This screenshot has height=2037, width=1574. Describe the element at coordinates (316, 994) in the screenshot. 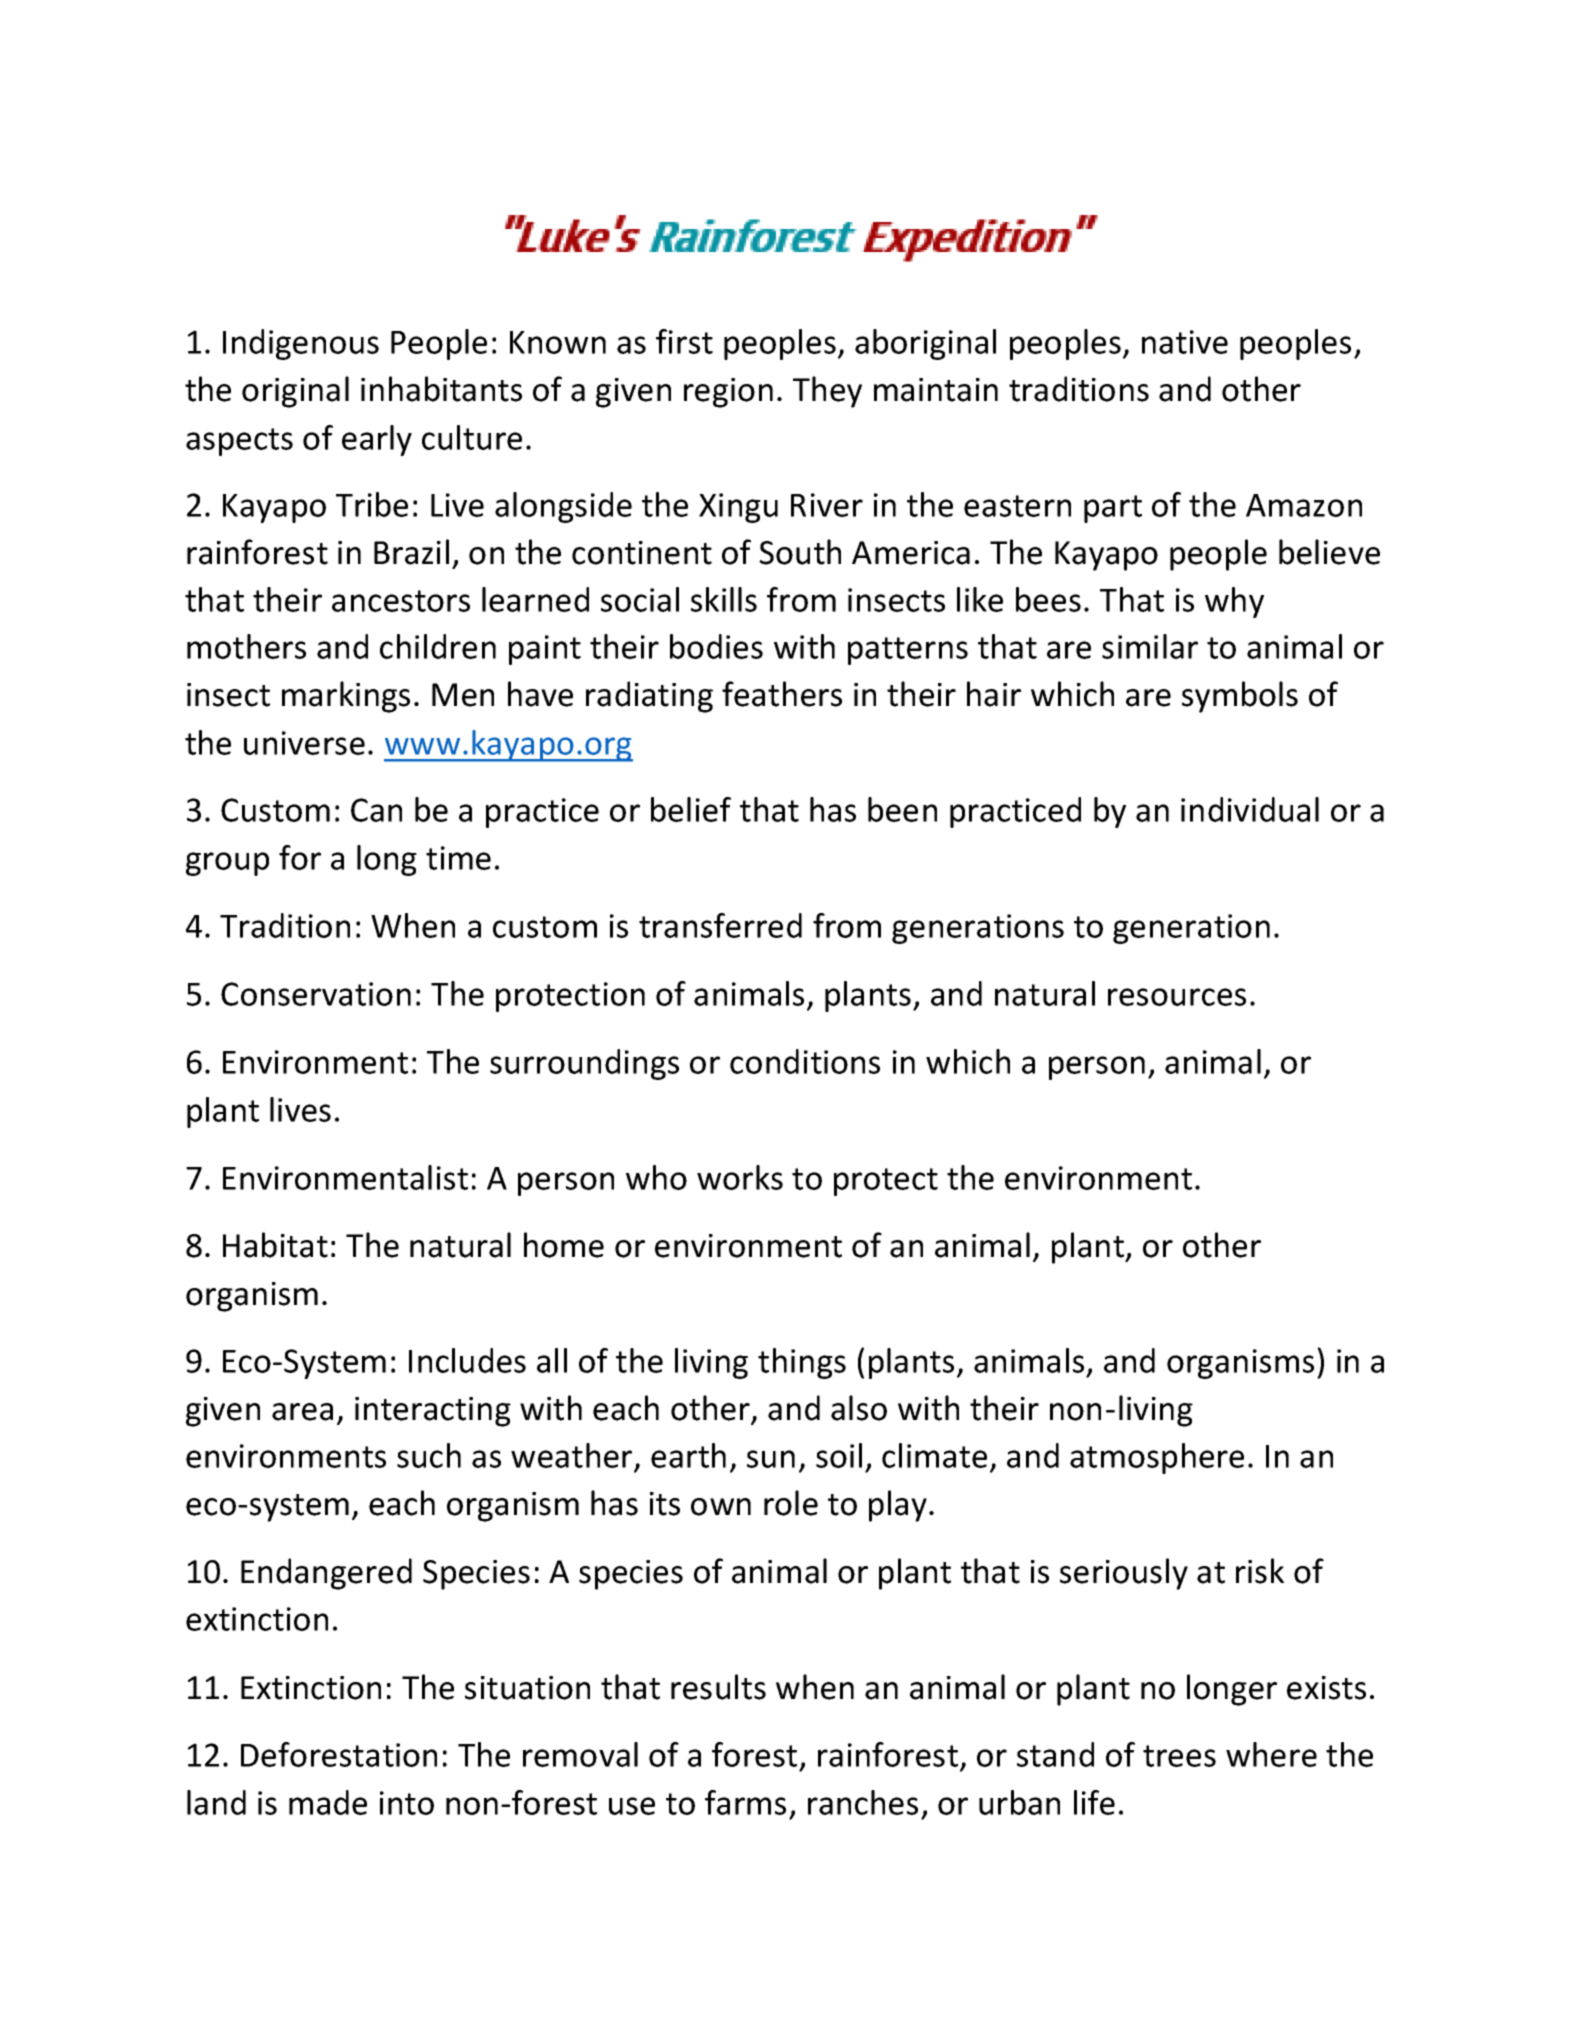

I see `Conservation` at that location.
